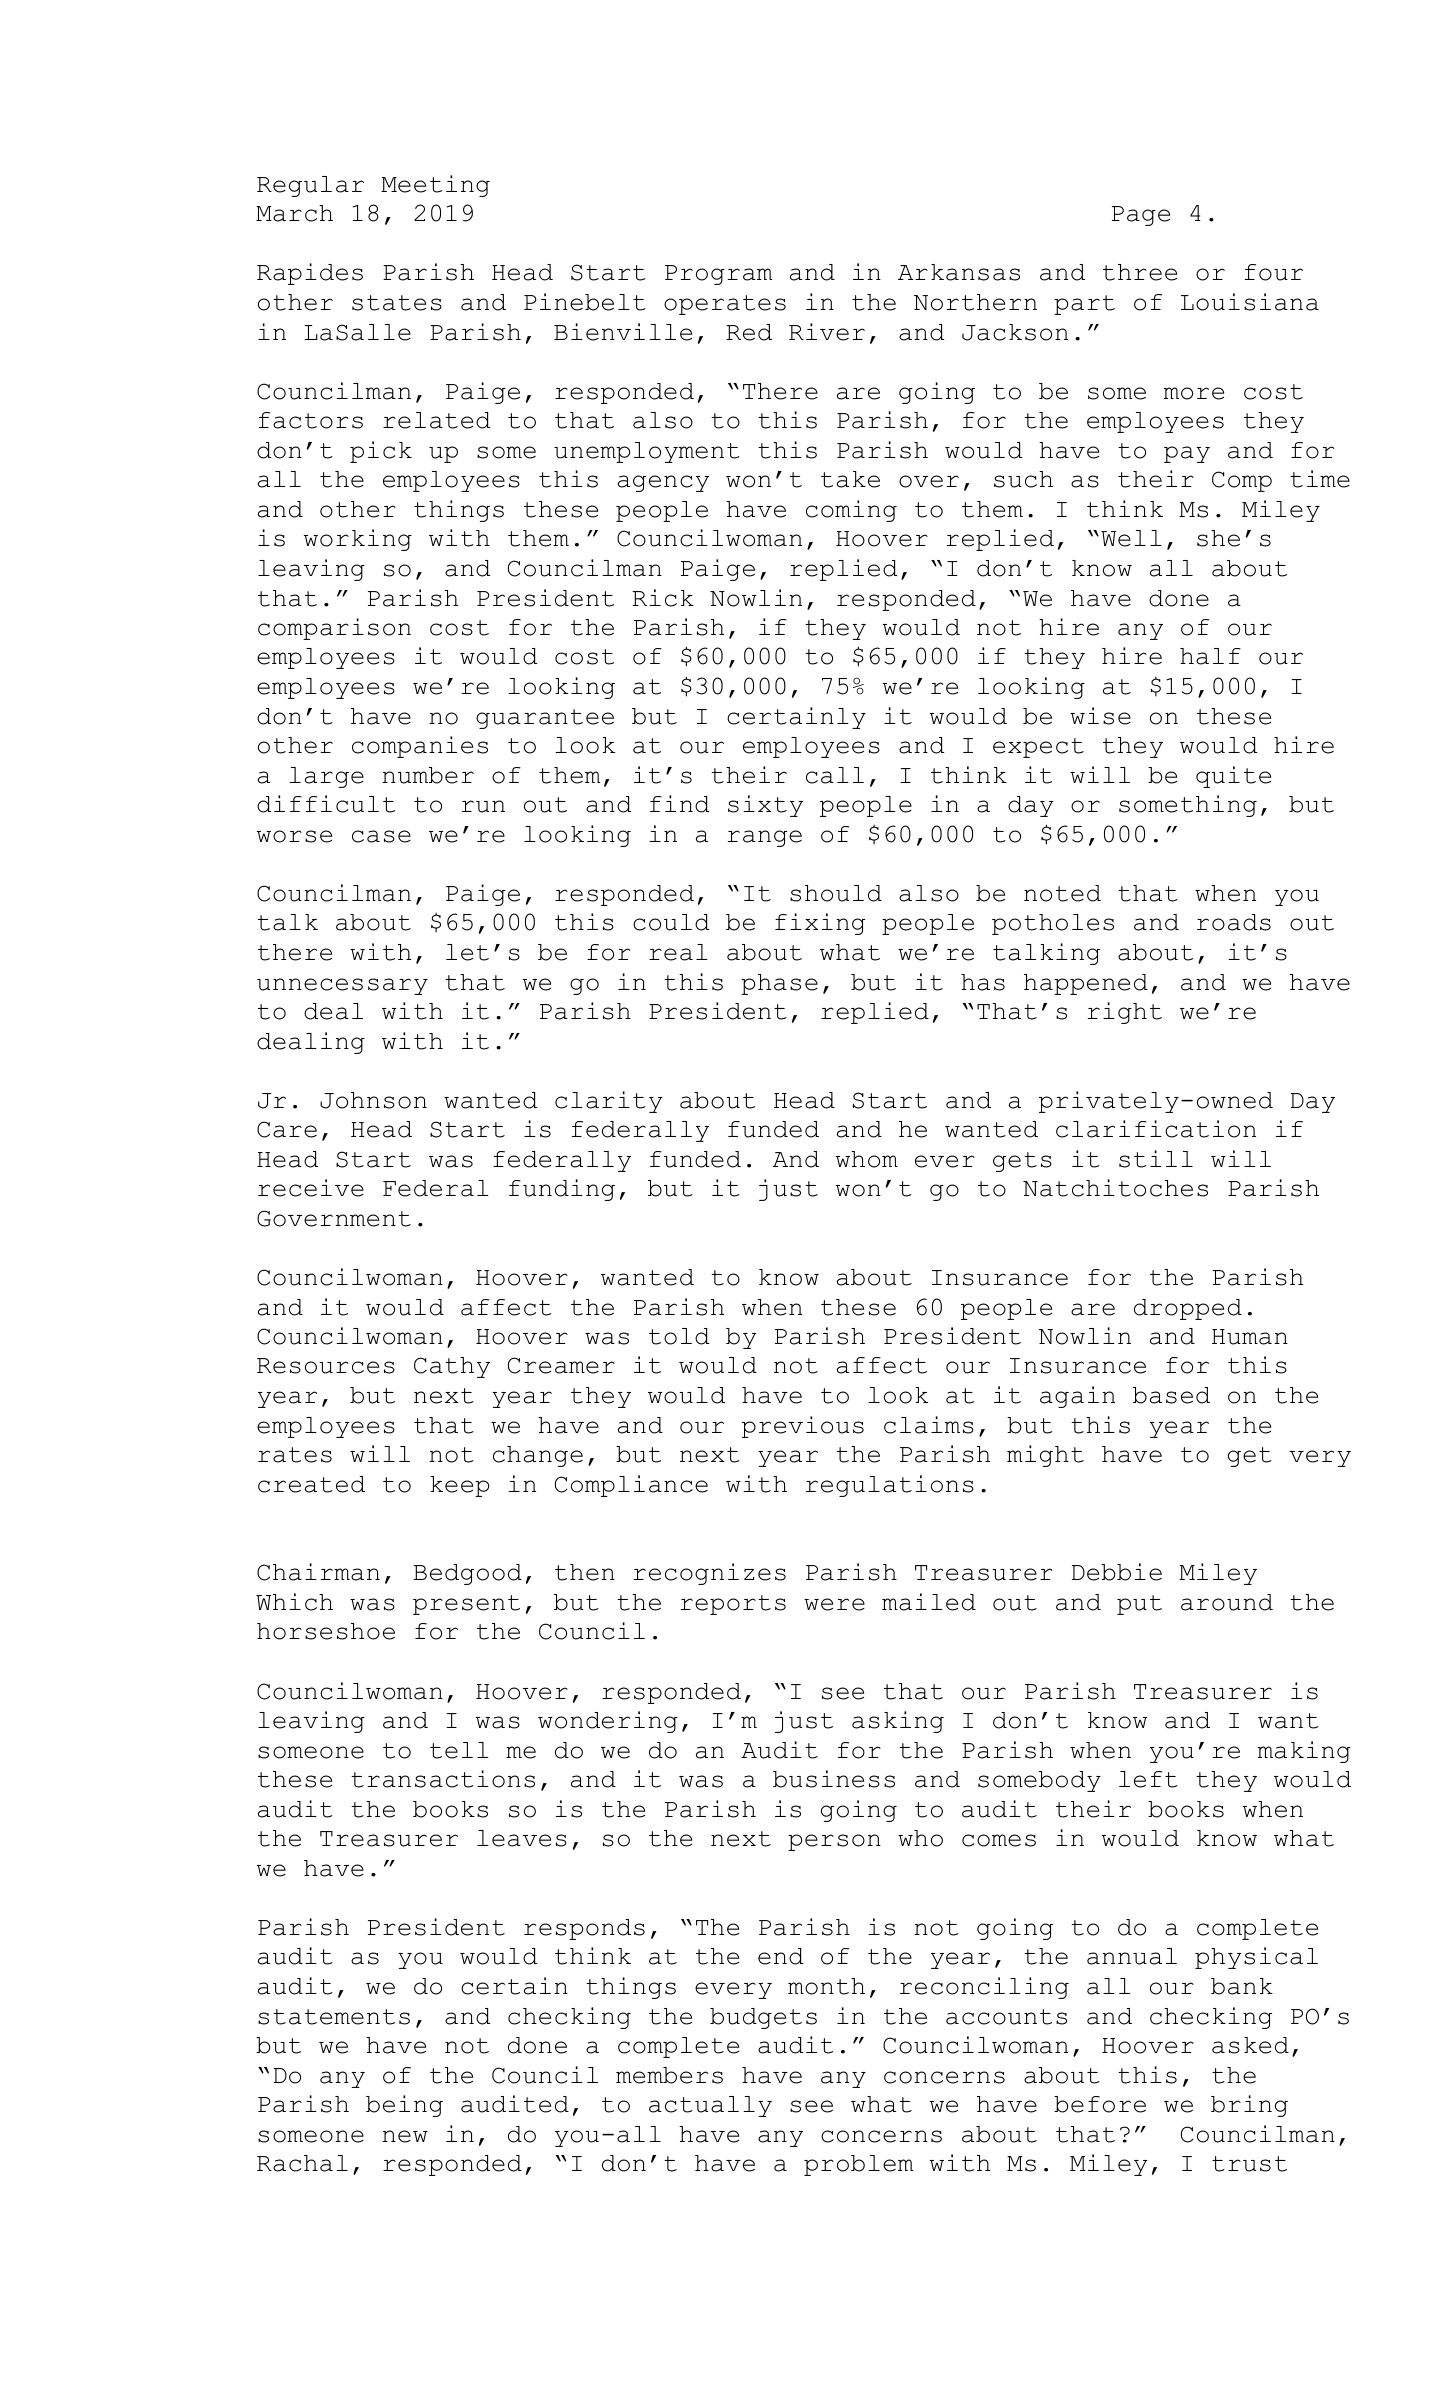 The width and height of the screenshot is (1451, 2390). Describe the element at coordinates (1140, 272) in the screenshot. I see `three` at that location.
